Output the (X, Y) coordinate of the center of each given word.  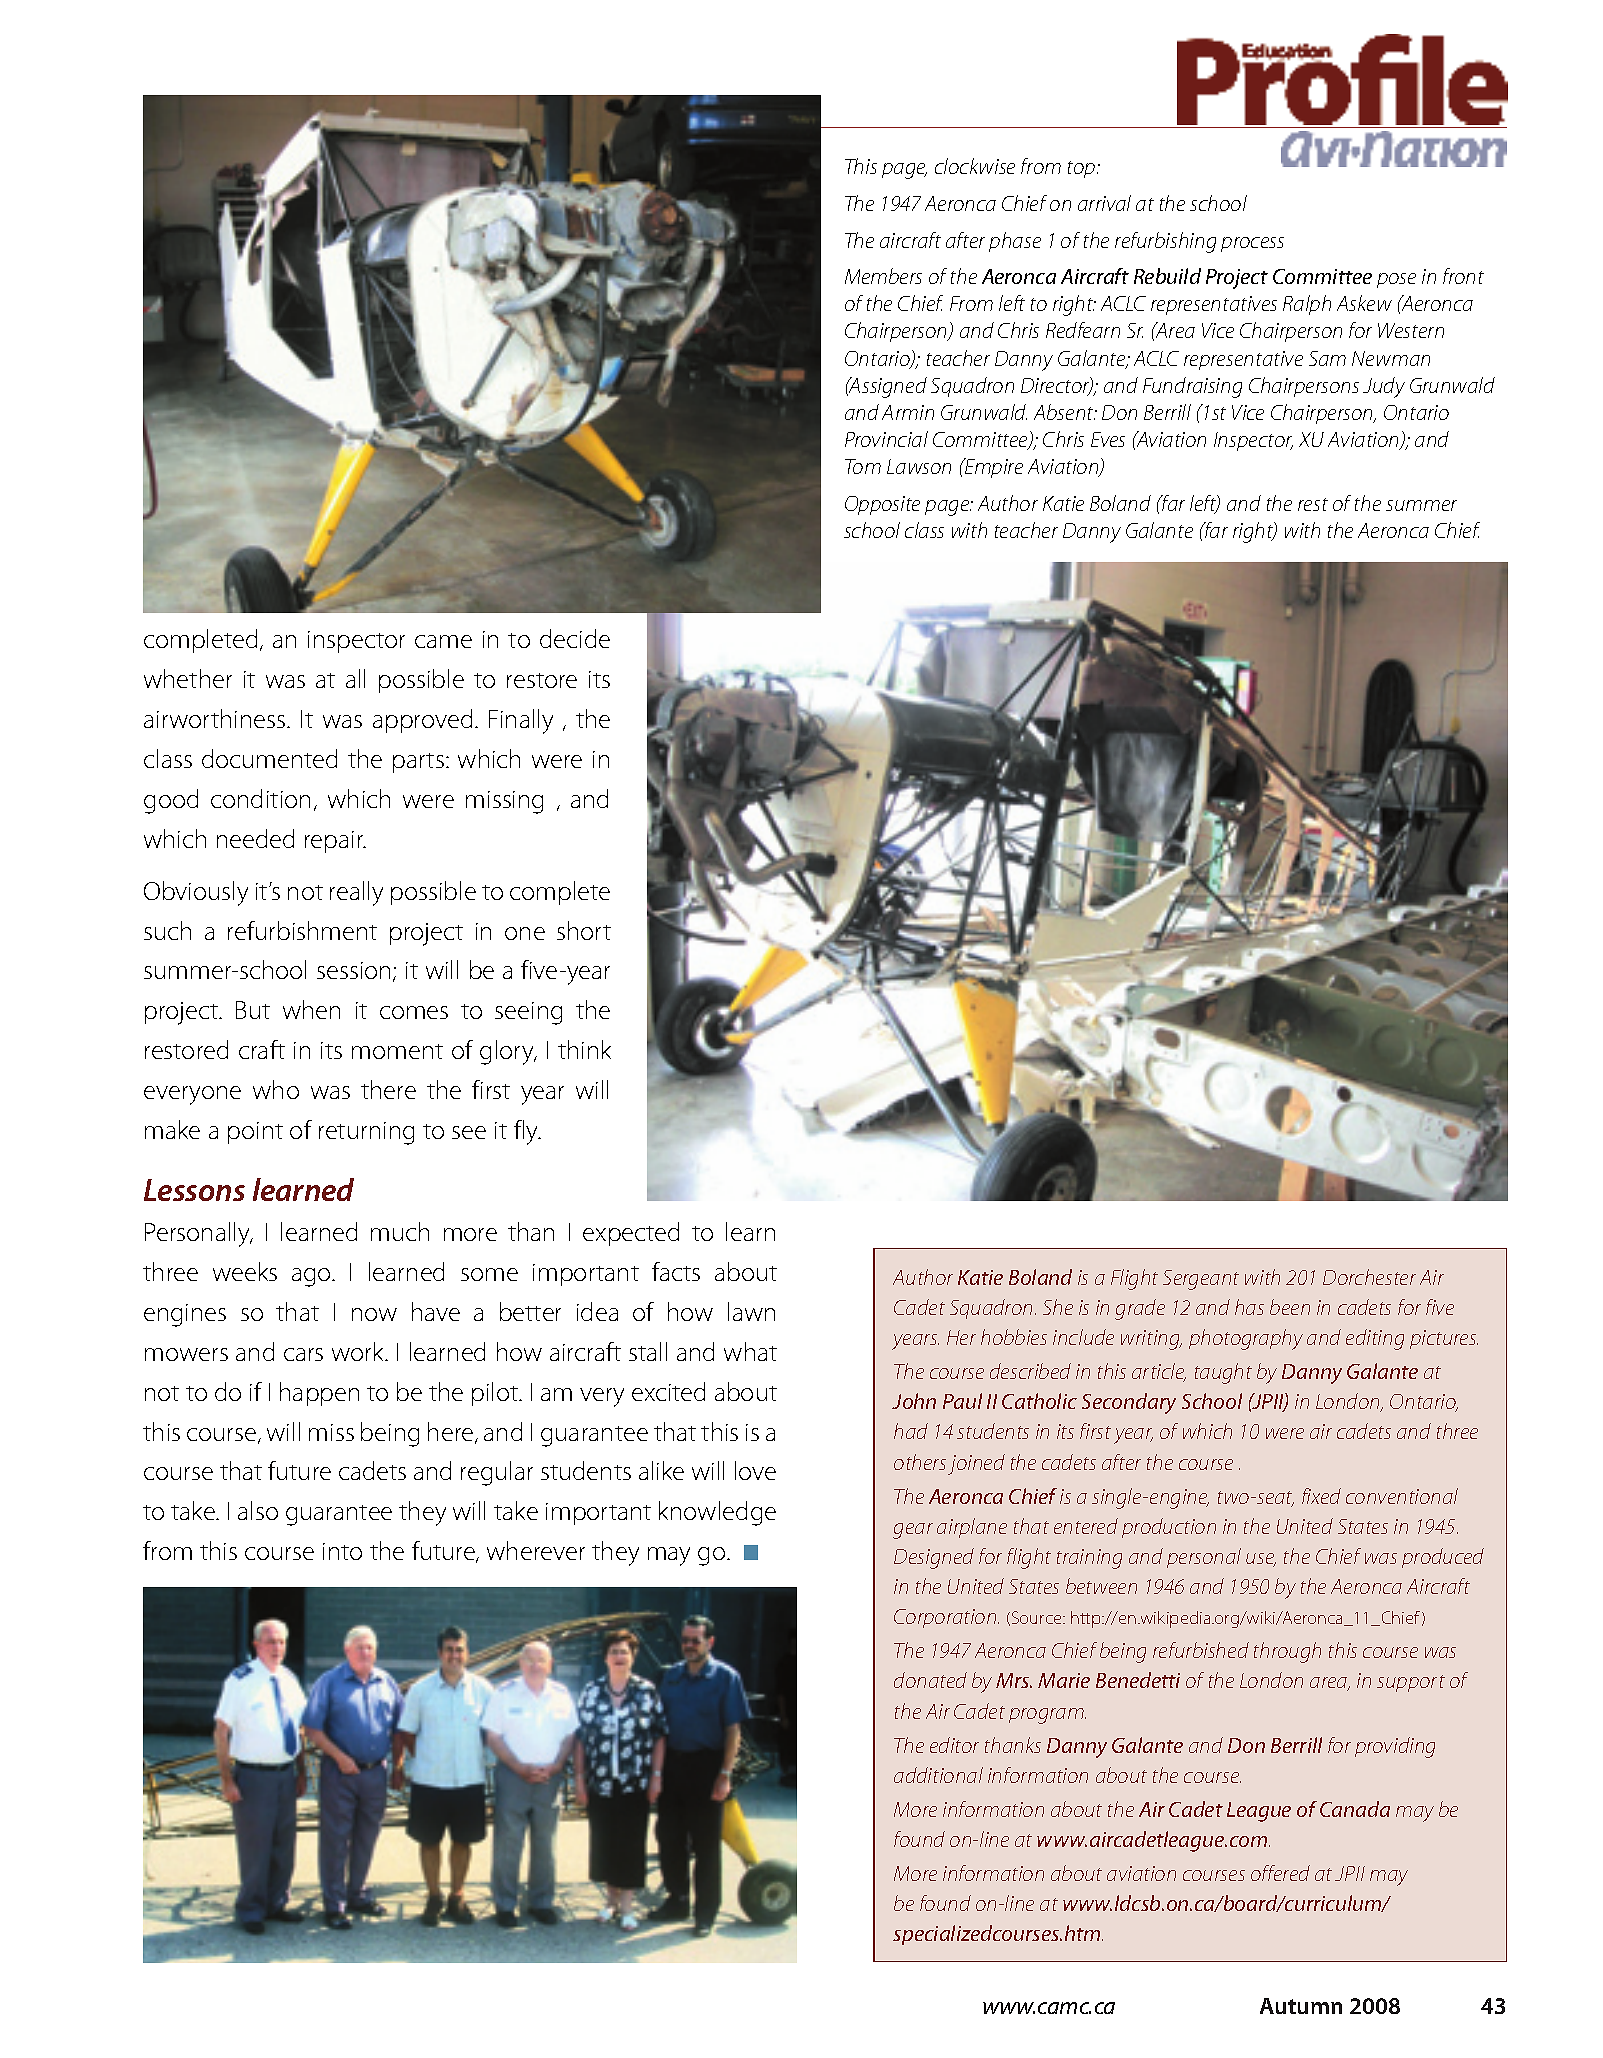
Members (883, 276)
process (1252, 244)
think (584, 1049)
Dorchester (1369, 1277)
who (276, 1089)
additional (938, 1775)
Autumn (1301, 2006)
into (342, 1551)
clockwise (975, 166)
